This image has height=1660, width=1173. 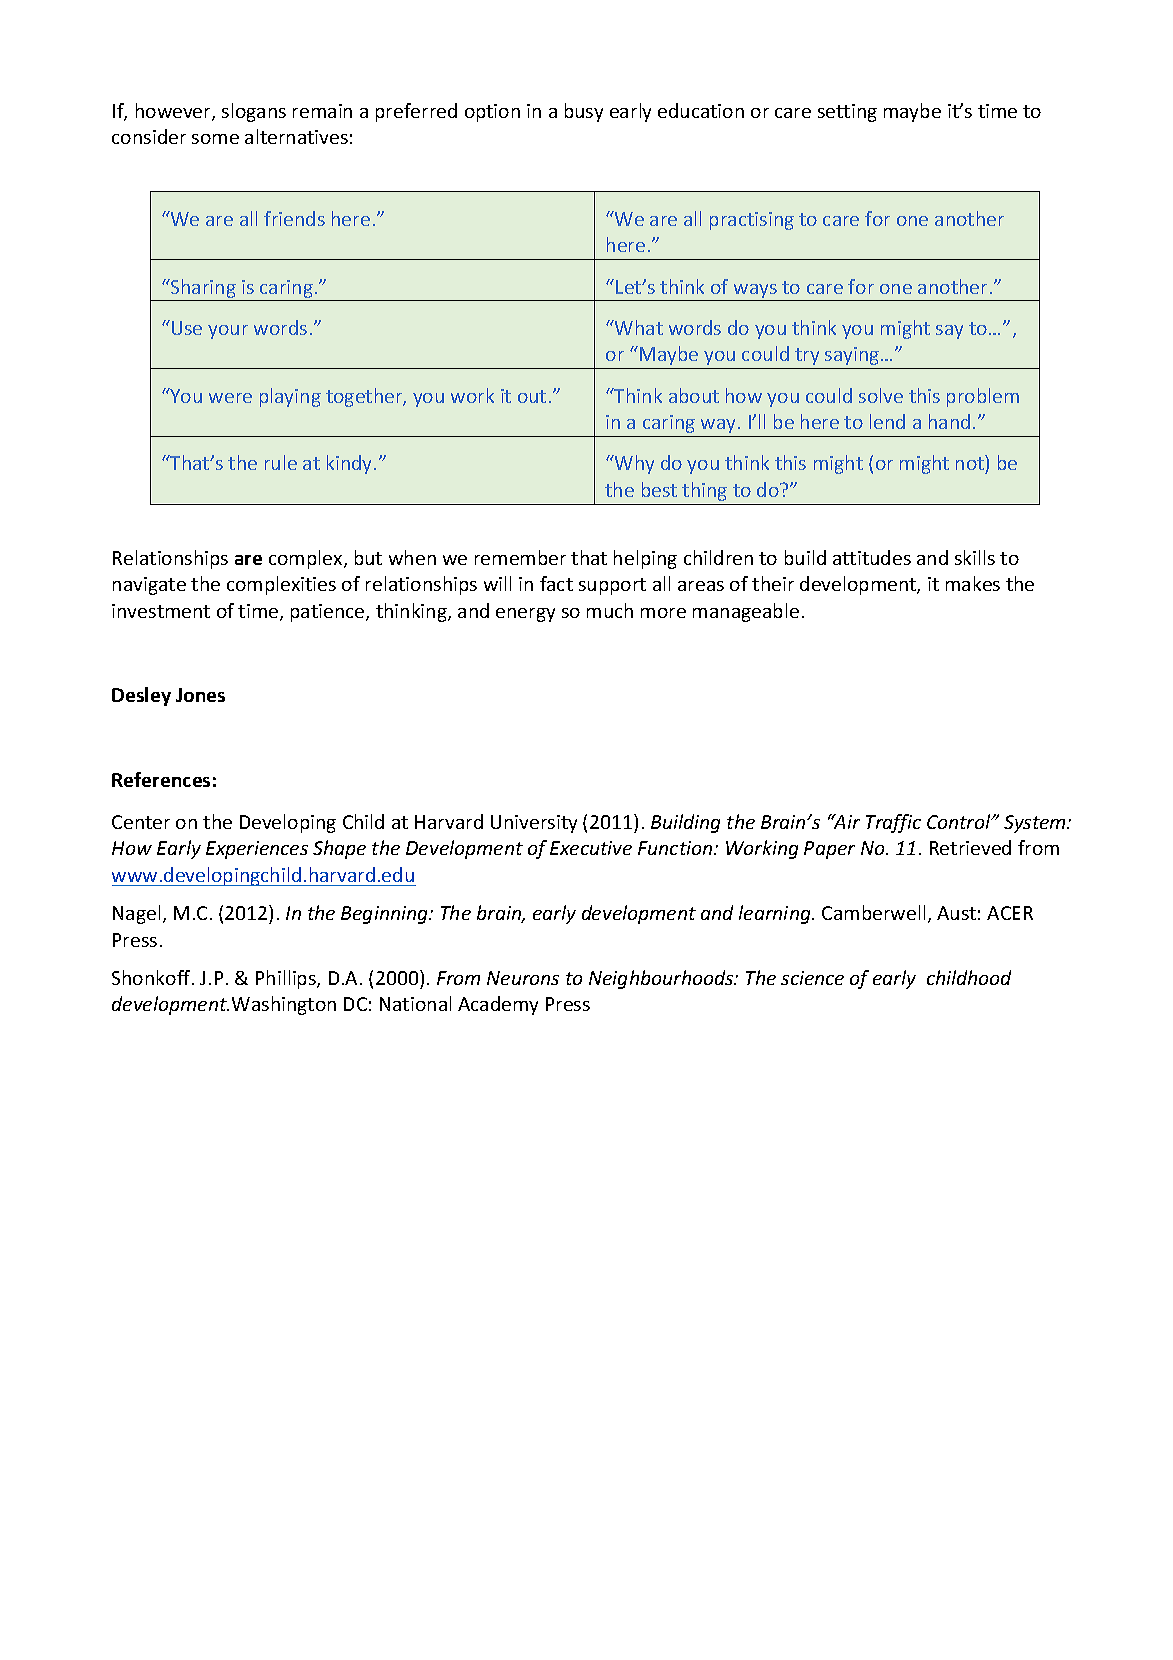 I want to click on busy, so click(x=584, y=112).
